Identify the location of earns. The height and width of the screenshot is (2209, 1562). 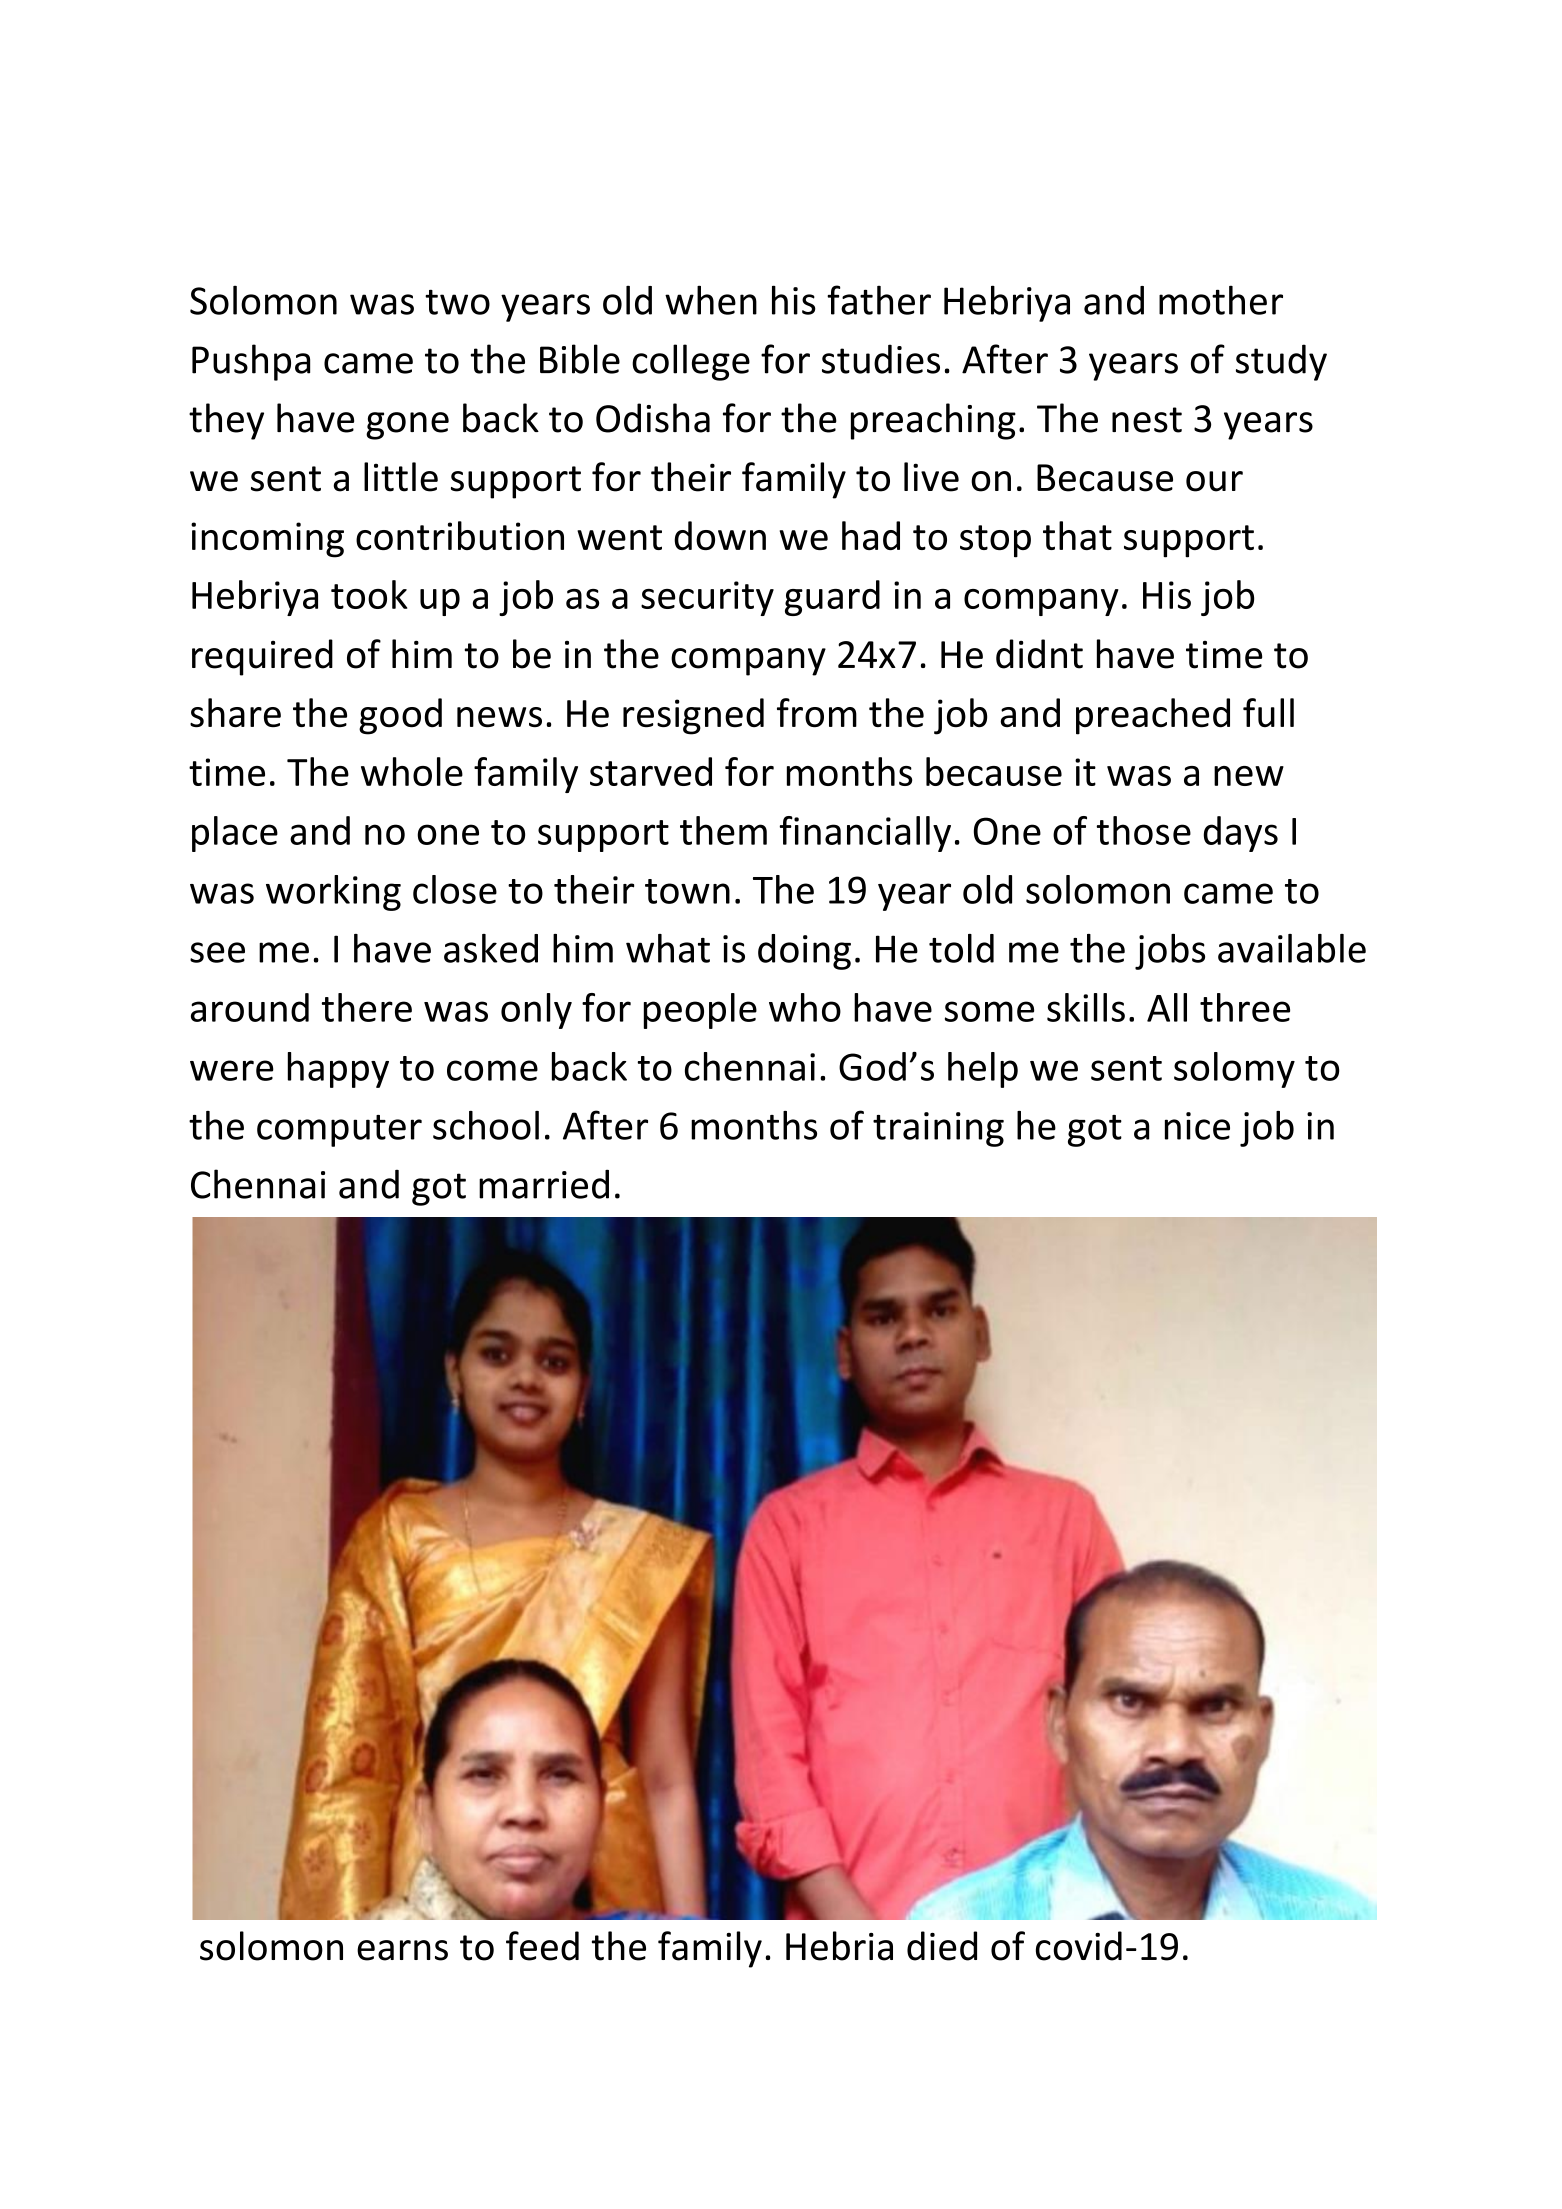
(402, 1950).
